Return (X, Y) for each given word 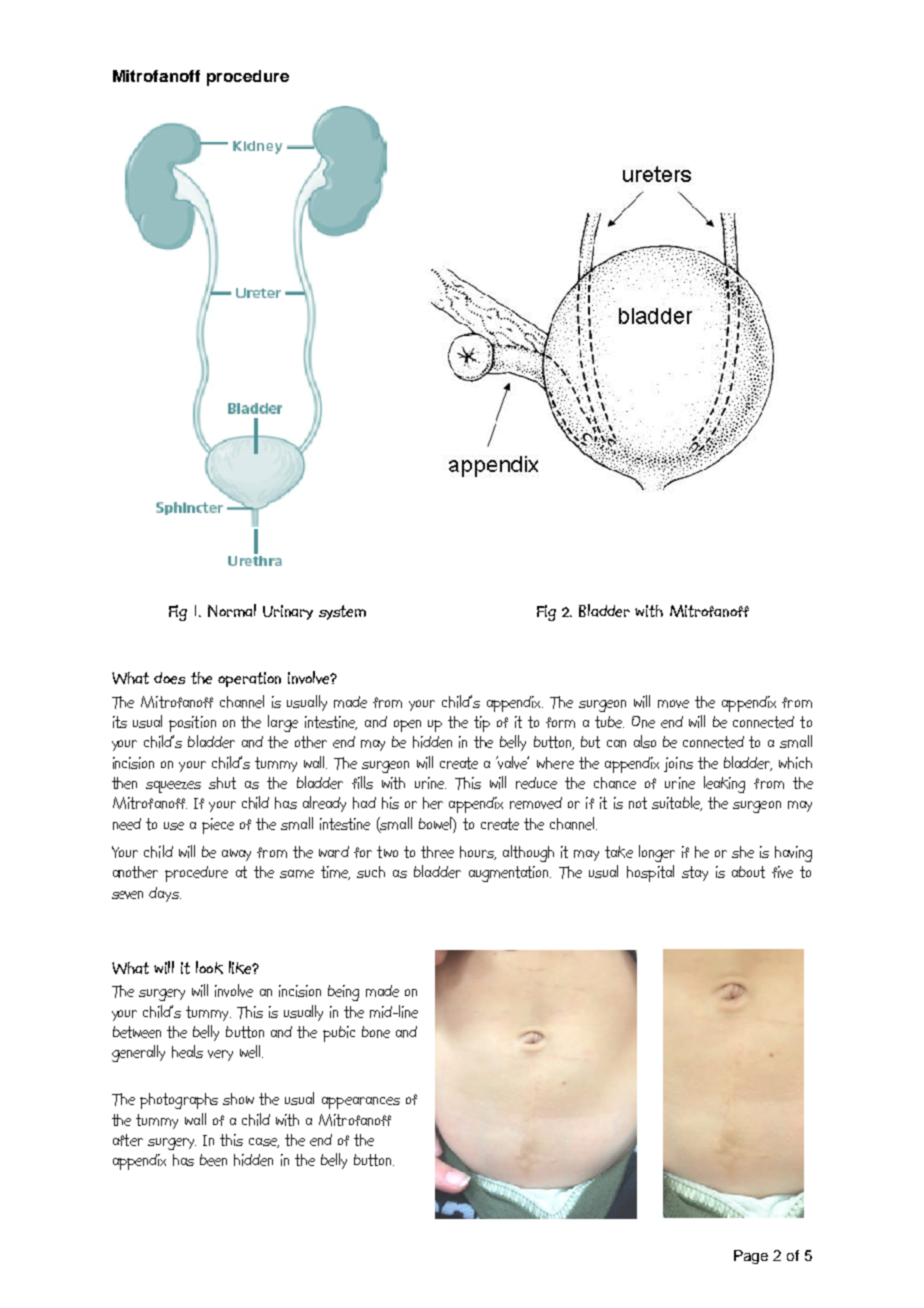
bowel (436, 823)
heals (187, 1051)
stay (695, 873)
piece (218, 826)
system (342, 612)
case (264, 1143)
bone (376, 1032)
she (743, 852)
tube (609, 722)
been (213, 1160)
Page (751, 1257)
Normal (232, 610)
